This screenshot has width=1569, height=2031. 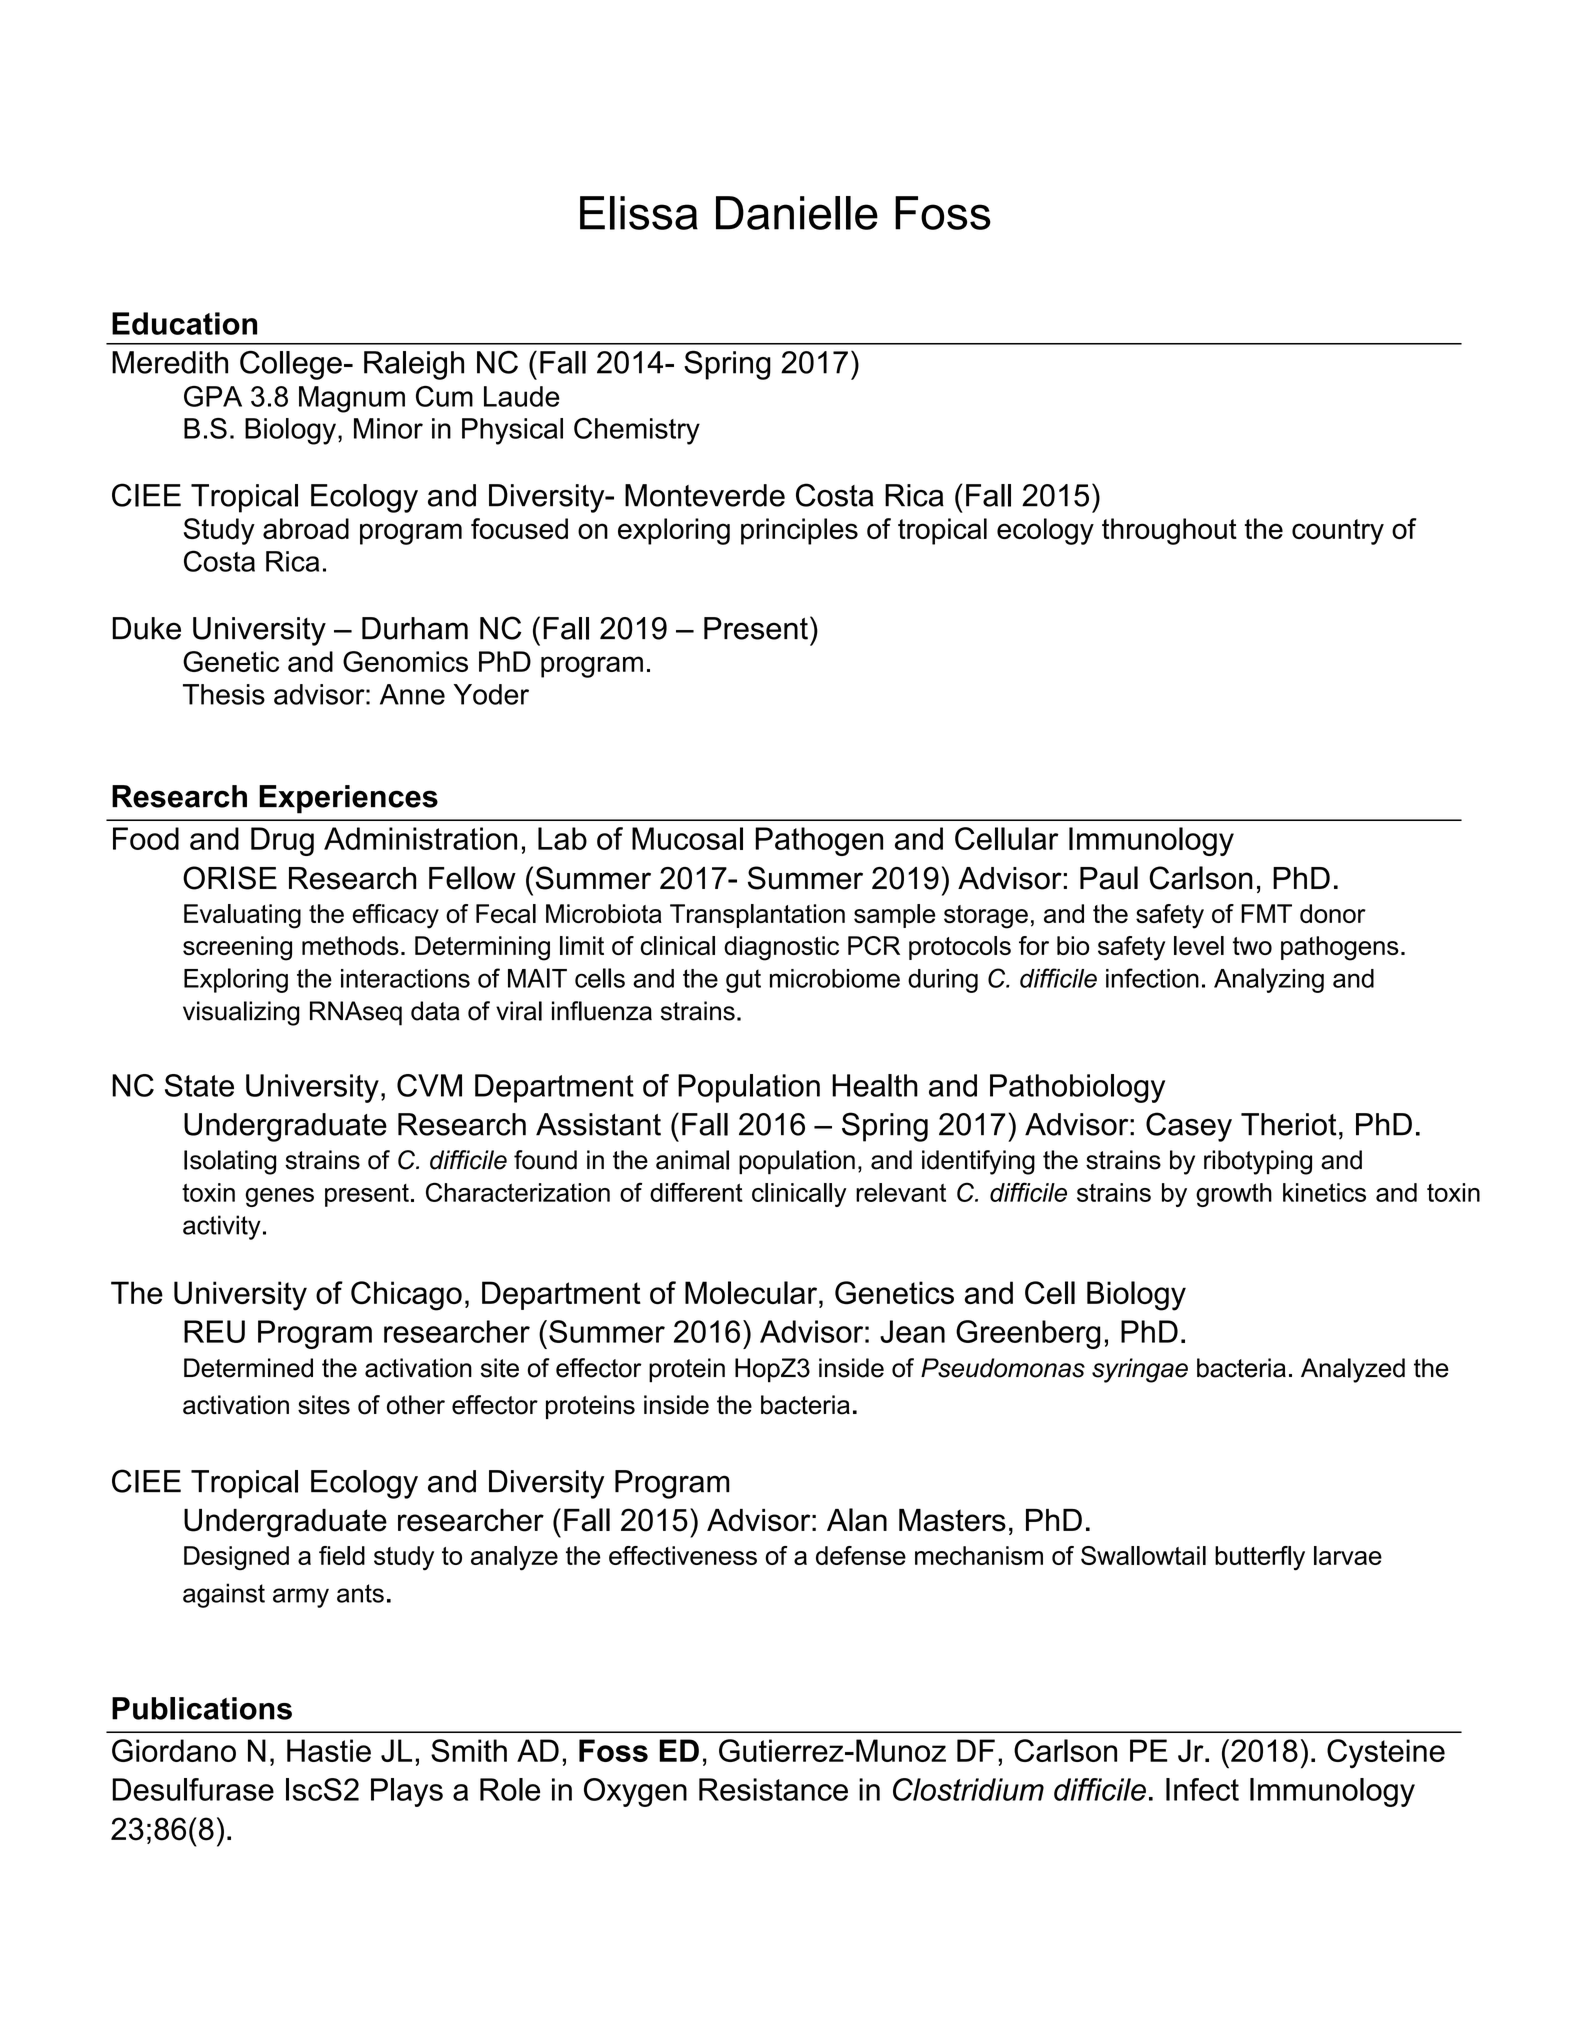 I want to click on Mucosal, so click(x=687, y=838).
